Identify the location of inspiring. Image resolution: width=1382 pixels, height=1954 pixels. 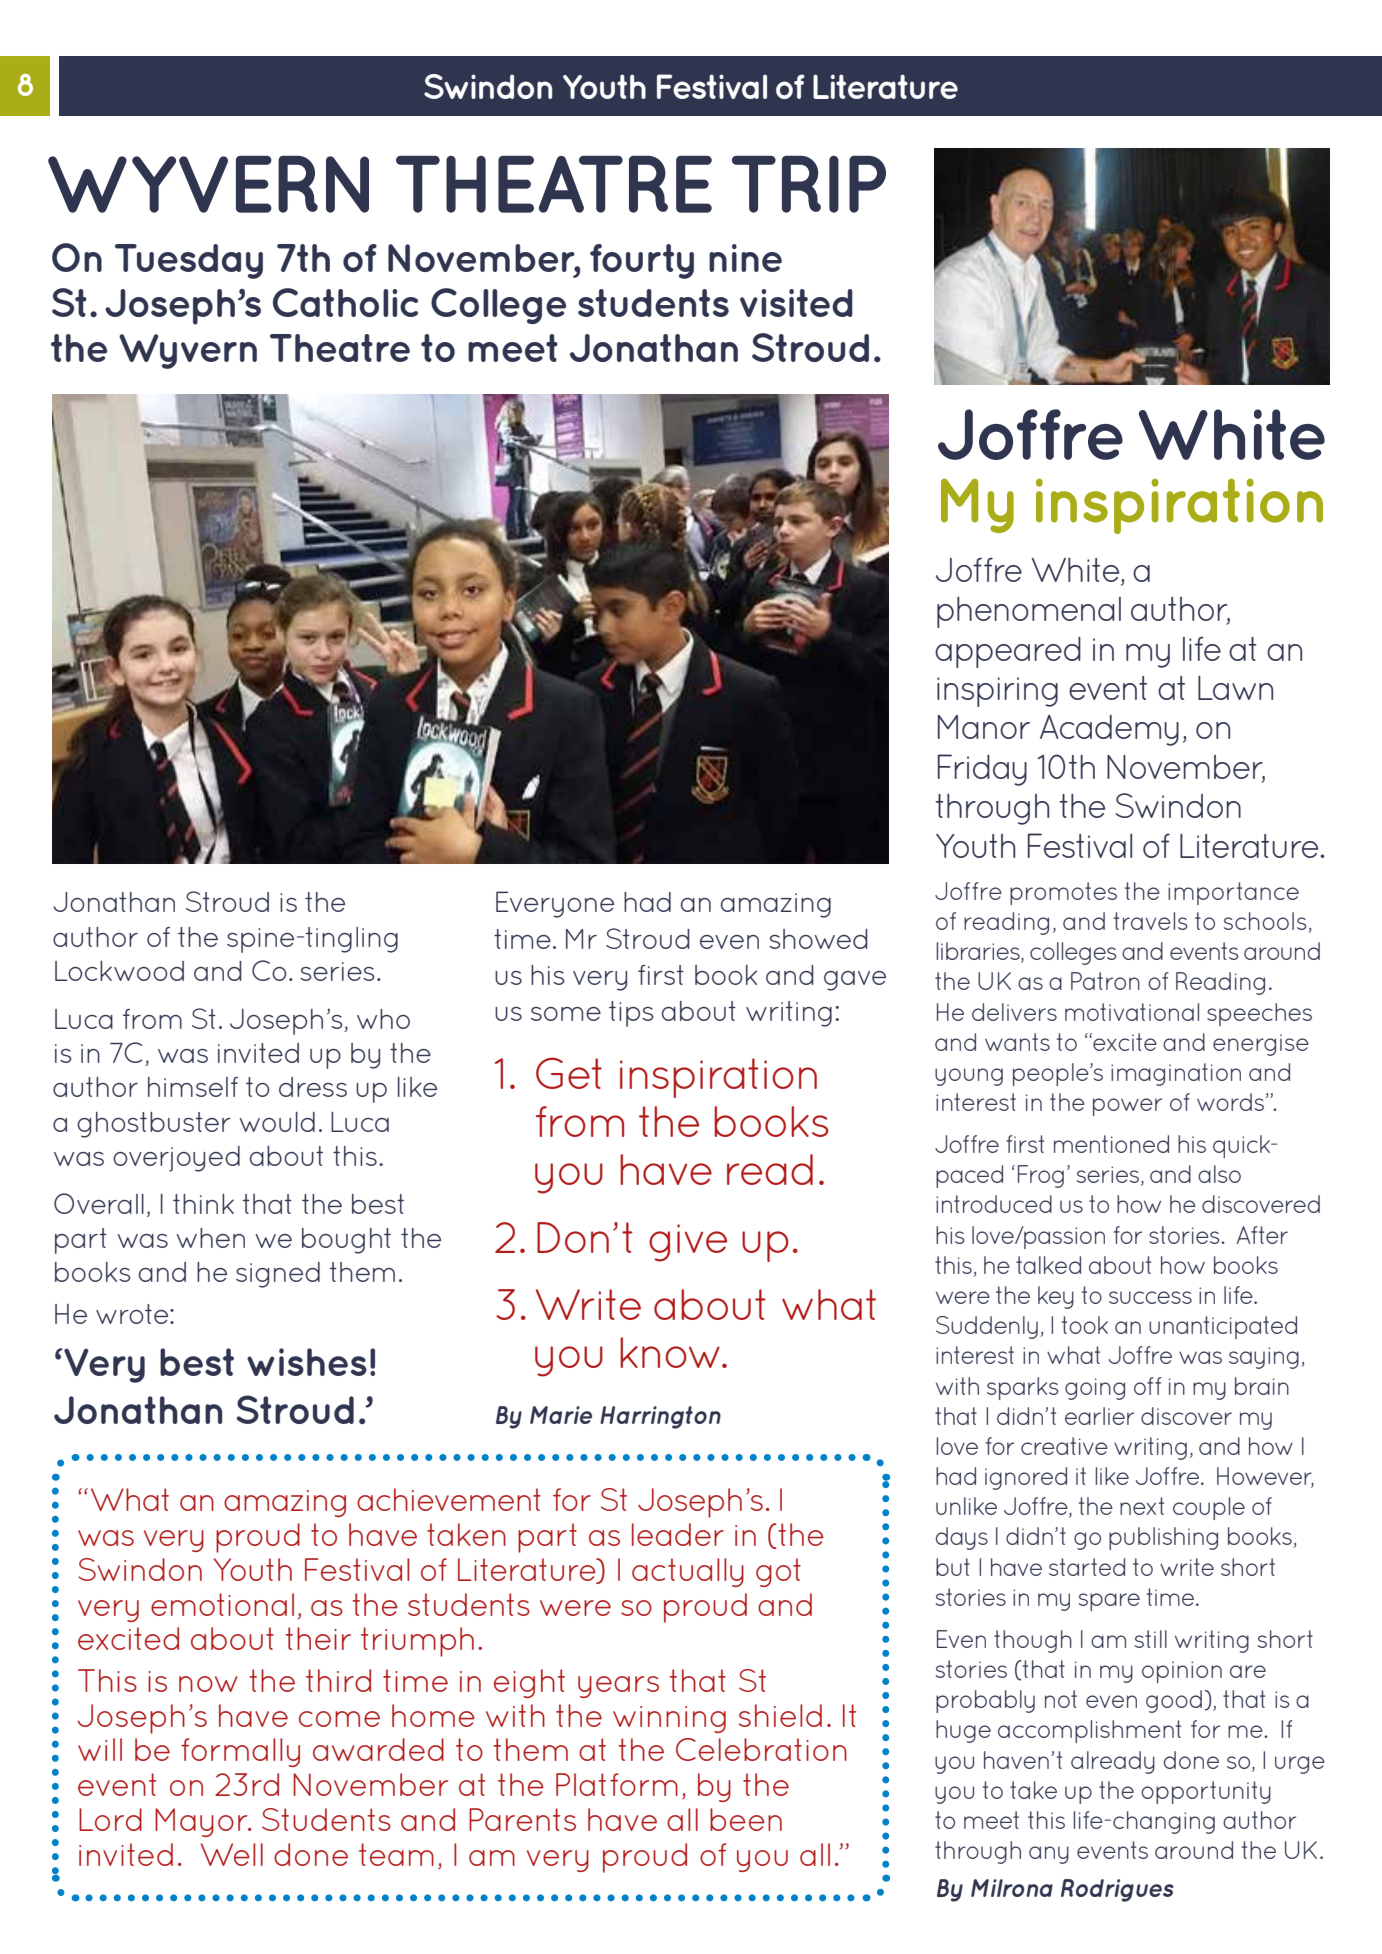
(997, 692).
